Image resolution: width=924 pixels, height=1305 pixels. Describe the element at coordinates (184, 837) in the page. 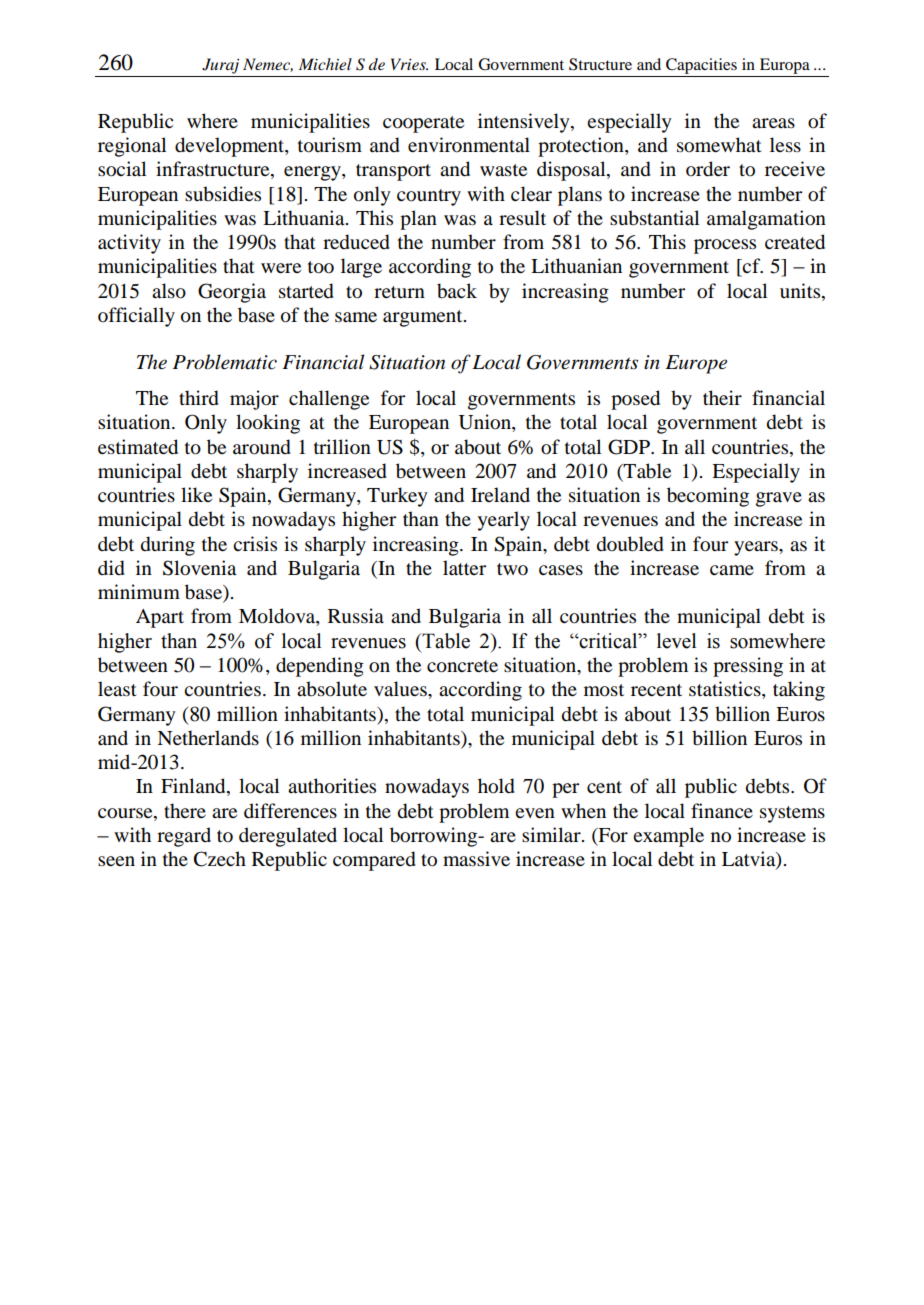

I see `regard` at that location.
